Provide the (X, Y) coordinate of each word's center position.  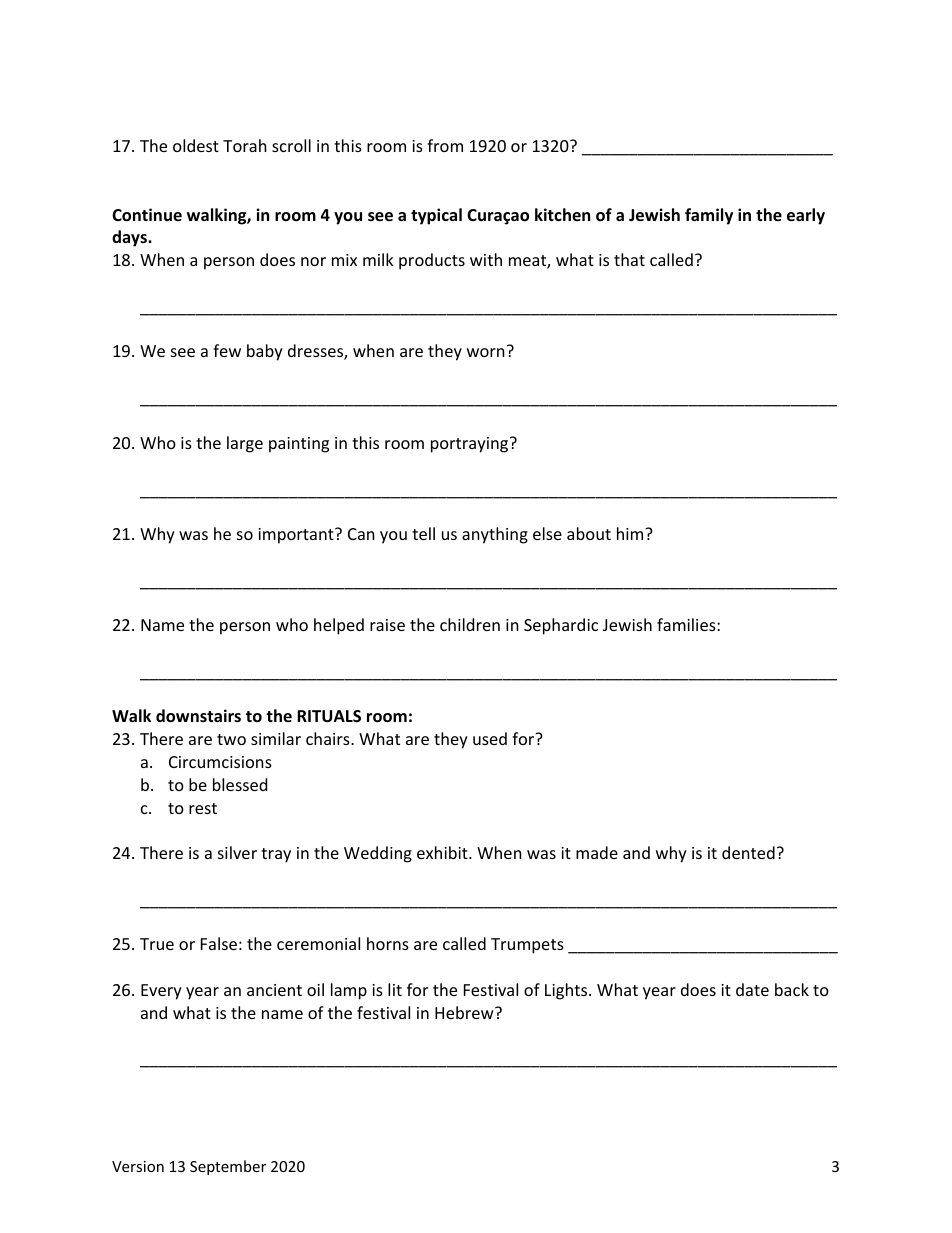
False (219, 943)
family (709, 216)
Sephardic (561, 626)
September (228, 1167)
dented (748, 852)
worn (486, 352)
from (445, 145)
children (470, 624)
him (631, 533)
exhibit (443, 852)
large (245, 444)
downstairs (198, 716)
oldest (196, 145)
